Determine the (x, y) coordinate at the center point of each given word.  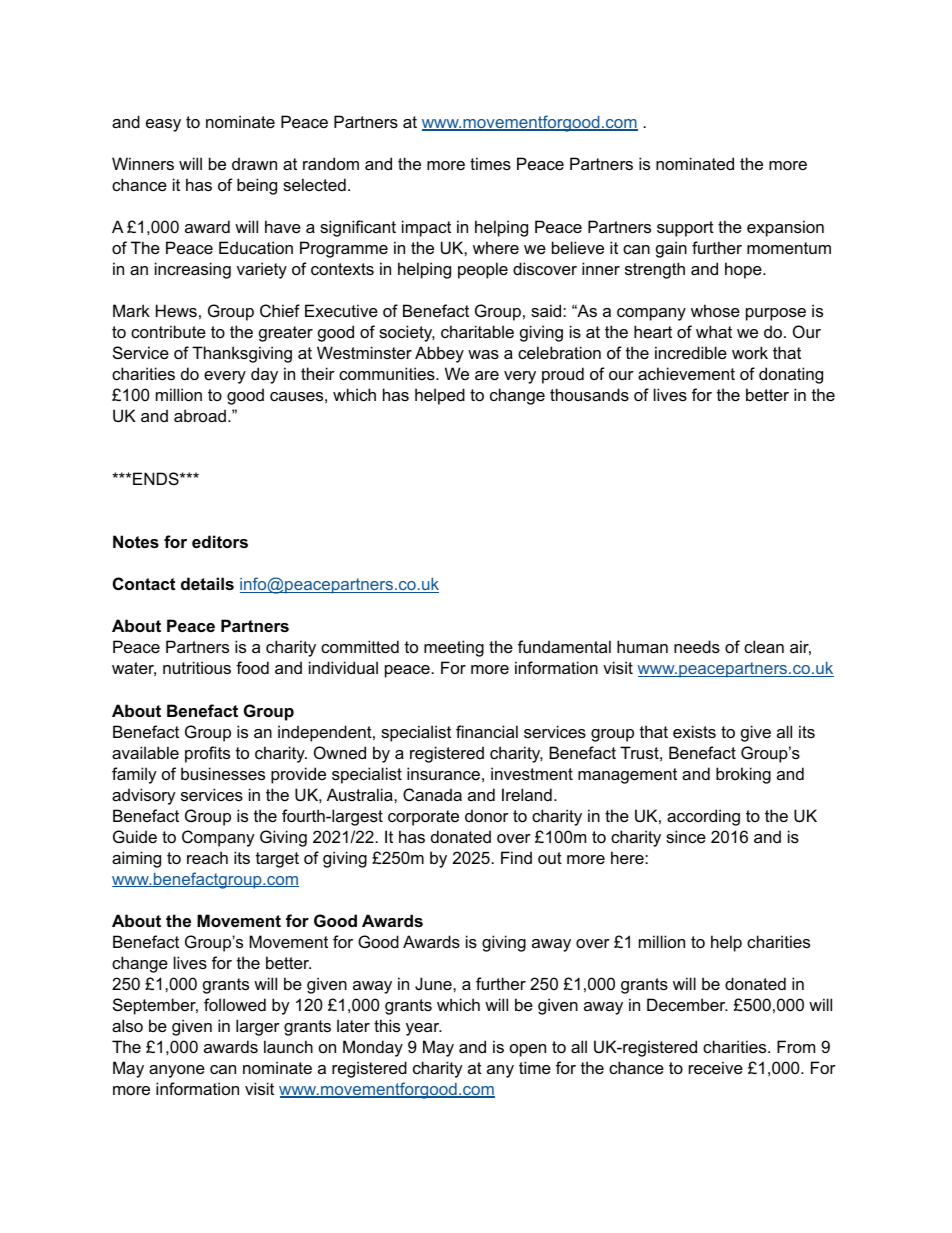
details (207, 583)
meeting (454, 648)
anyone (177, 1071)
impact (426, 228)
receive (716, 1067)
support (685, 229)
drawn (254, 163)
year (424, 1029)
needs (697, 646)
